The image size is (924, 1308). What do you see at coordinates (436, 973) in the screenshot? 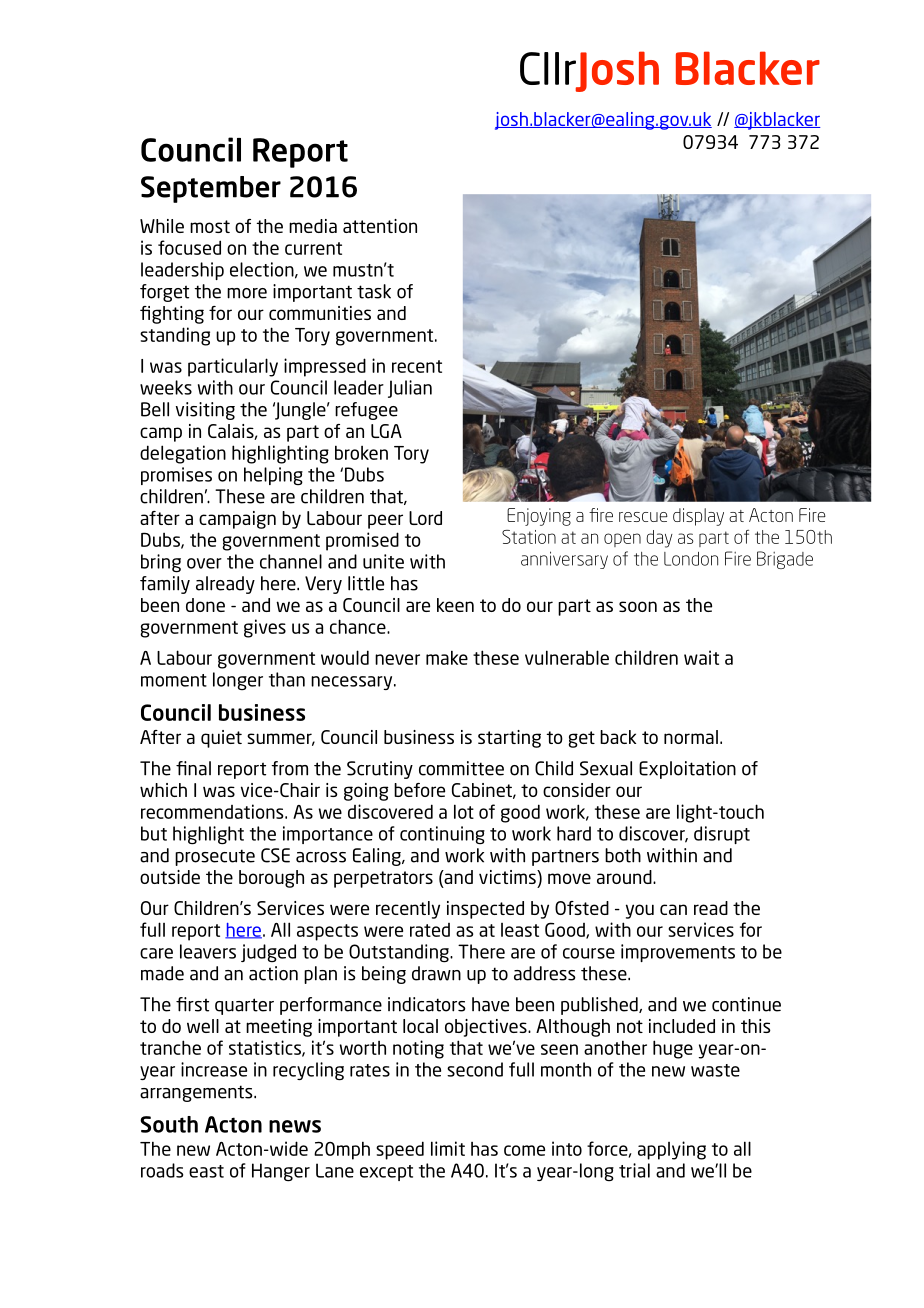
I see `drawn` at bounding box center [436, 973].
